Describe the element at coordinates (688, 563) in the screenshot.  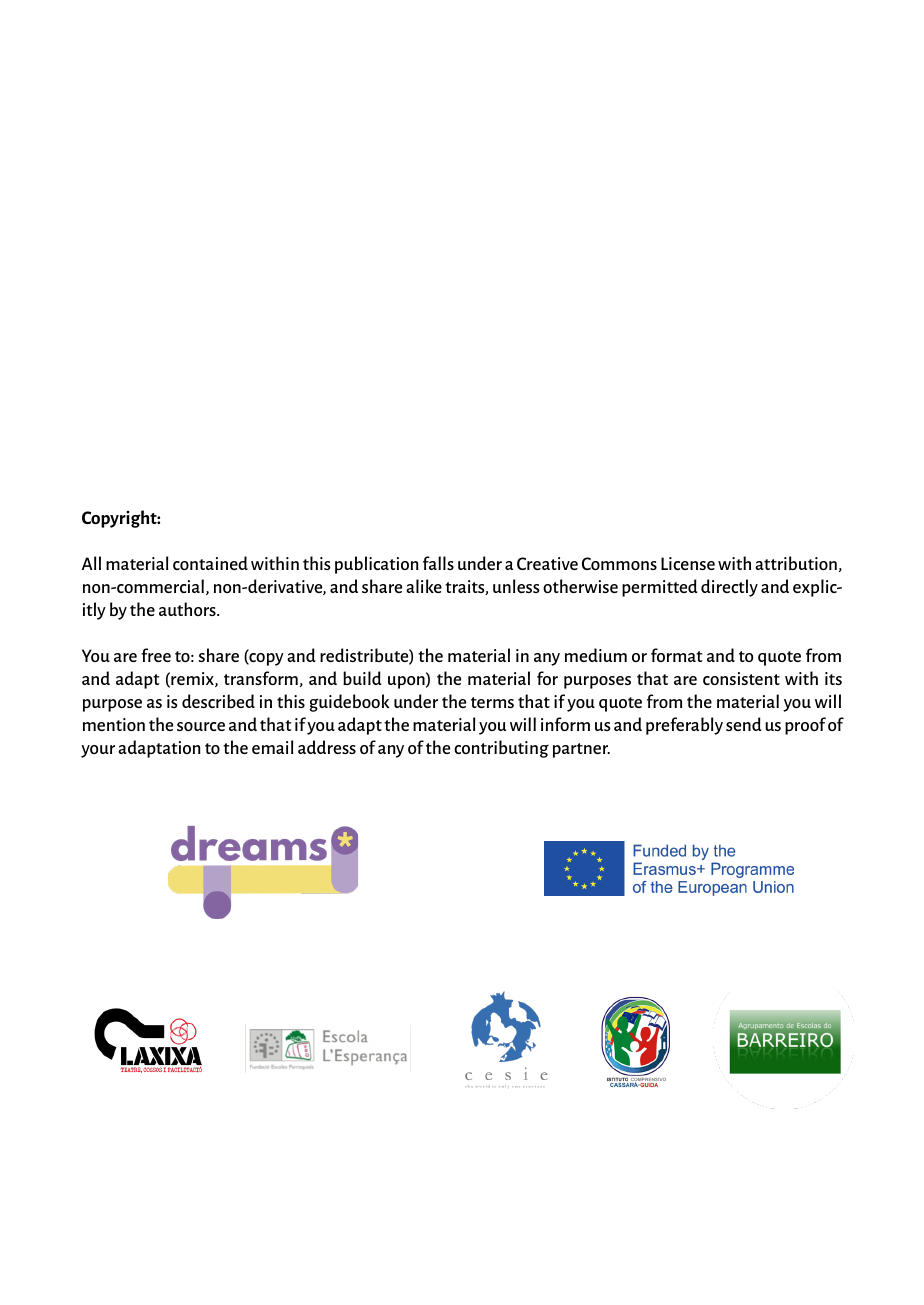
I see `License` at that location.
